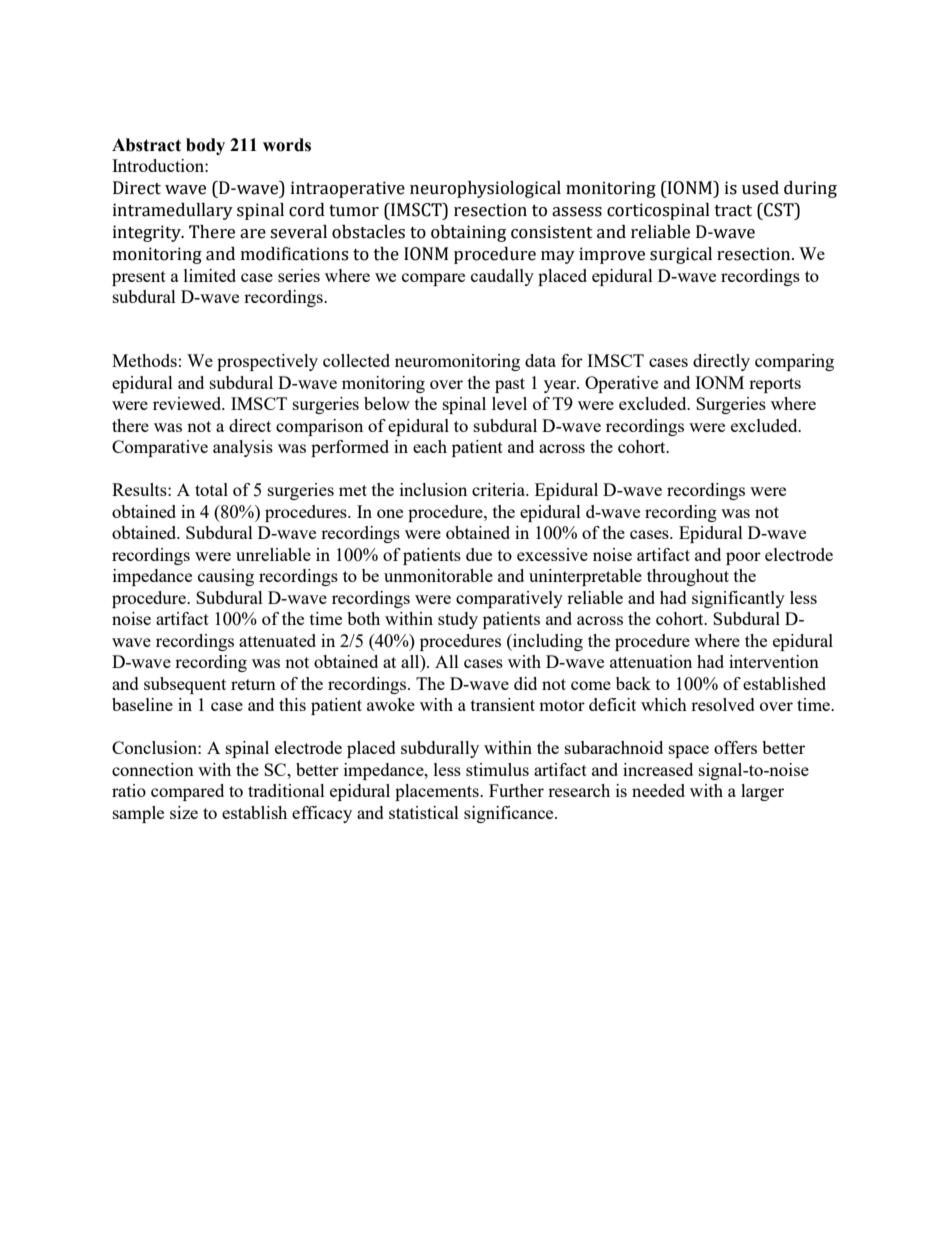 Image resolution: width=952 pixels, height=1233 pixels. I want to click on poor, so click(743, 558).
